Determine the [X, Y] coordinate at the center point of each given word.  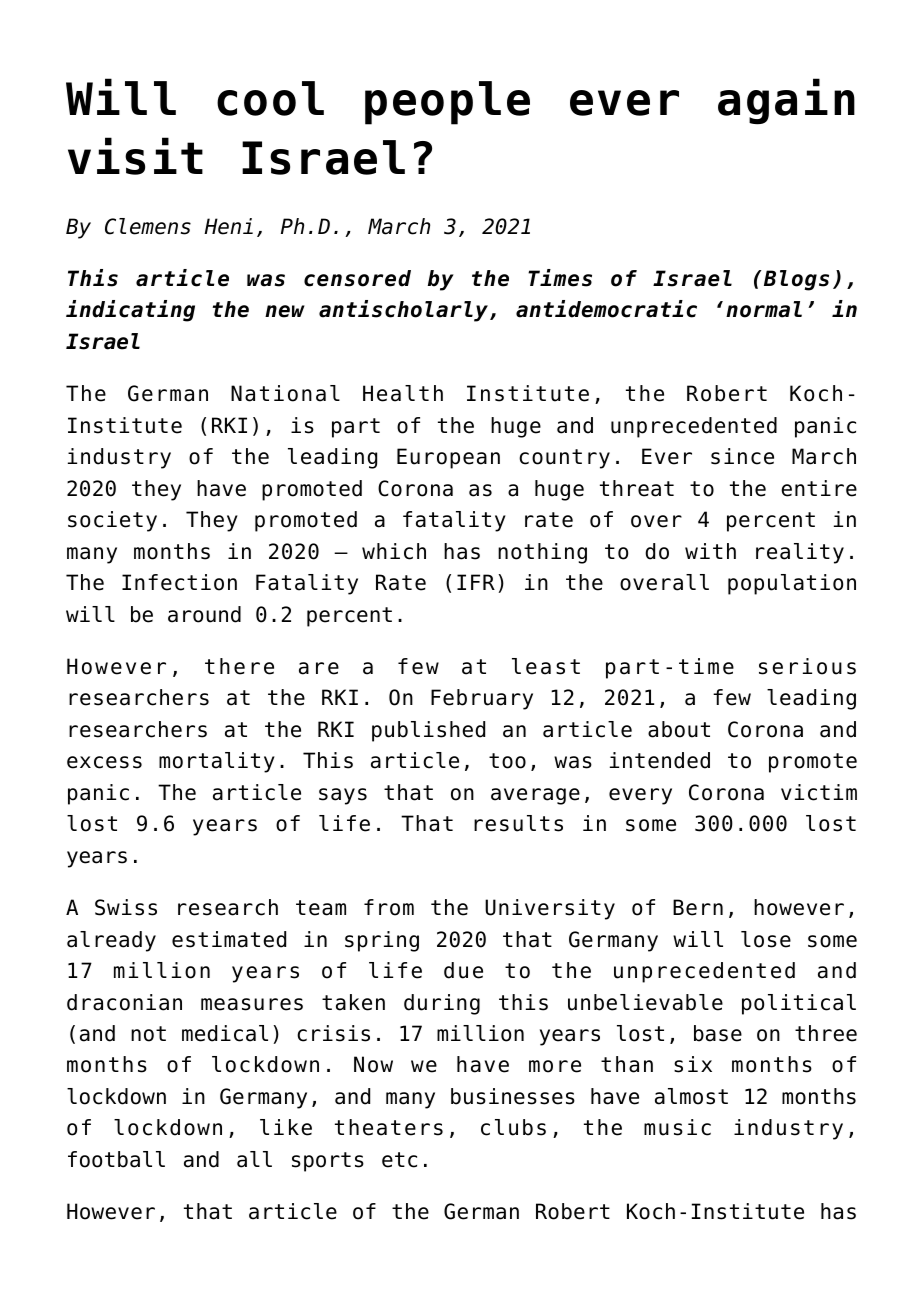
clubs [513, 1127]
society [112, 521]
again [786, 101]
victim [819, 792]
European [448, 458]
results [518, 823]
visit [135, 156]
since [742, 456]
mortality [217, 762]
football [116, 1159]
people [447, 103]
